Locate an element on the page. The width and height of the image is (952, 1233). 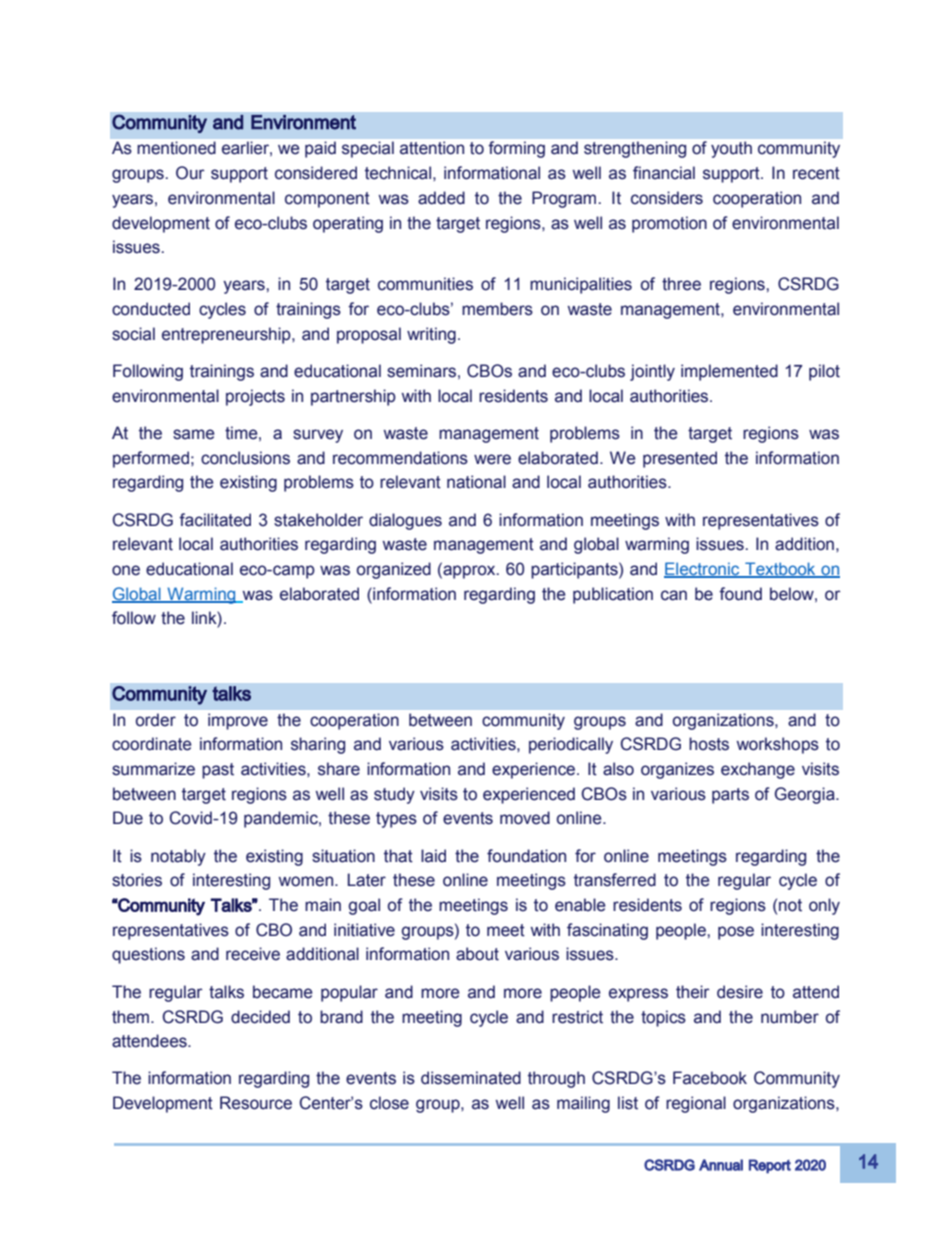
receive is located at coordinates (253, 954).
